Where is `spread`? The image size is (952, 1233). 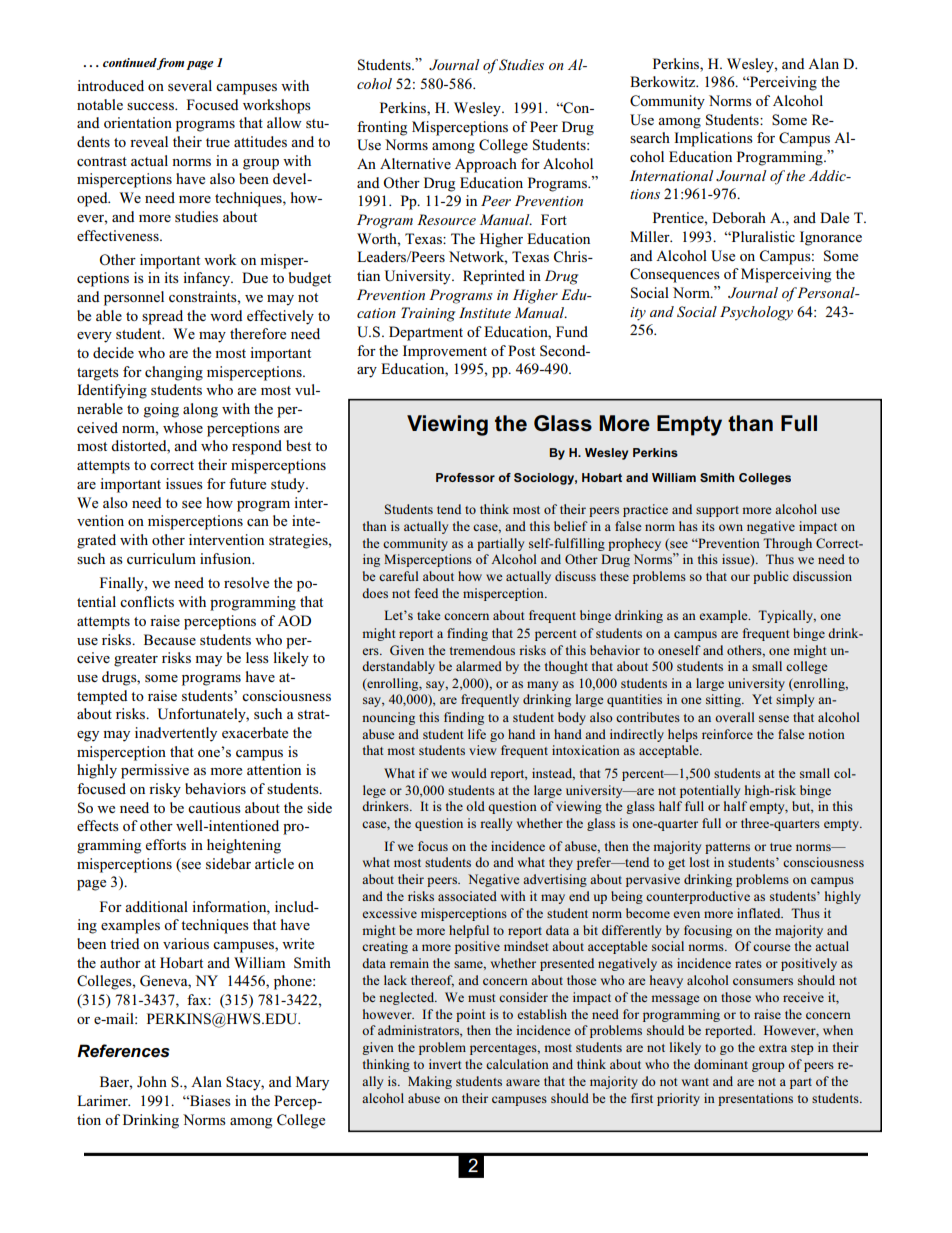 spread is located at coordinates (162, 317).
